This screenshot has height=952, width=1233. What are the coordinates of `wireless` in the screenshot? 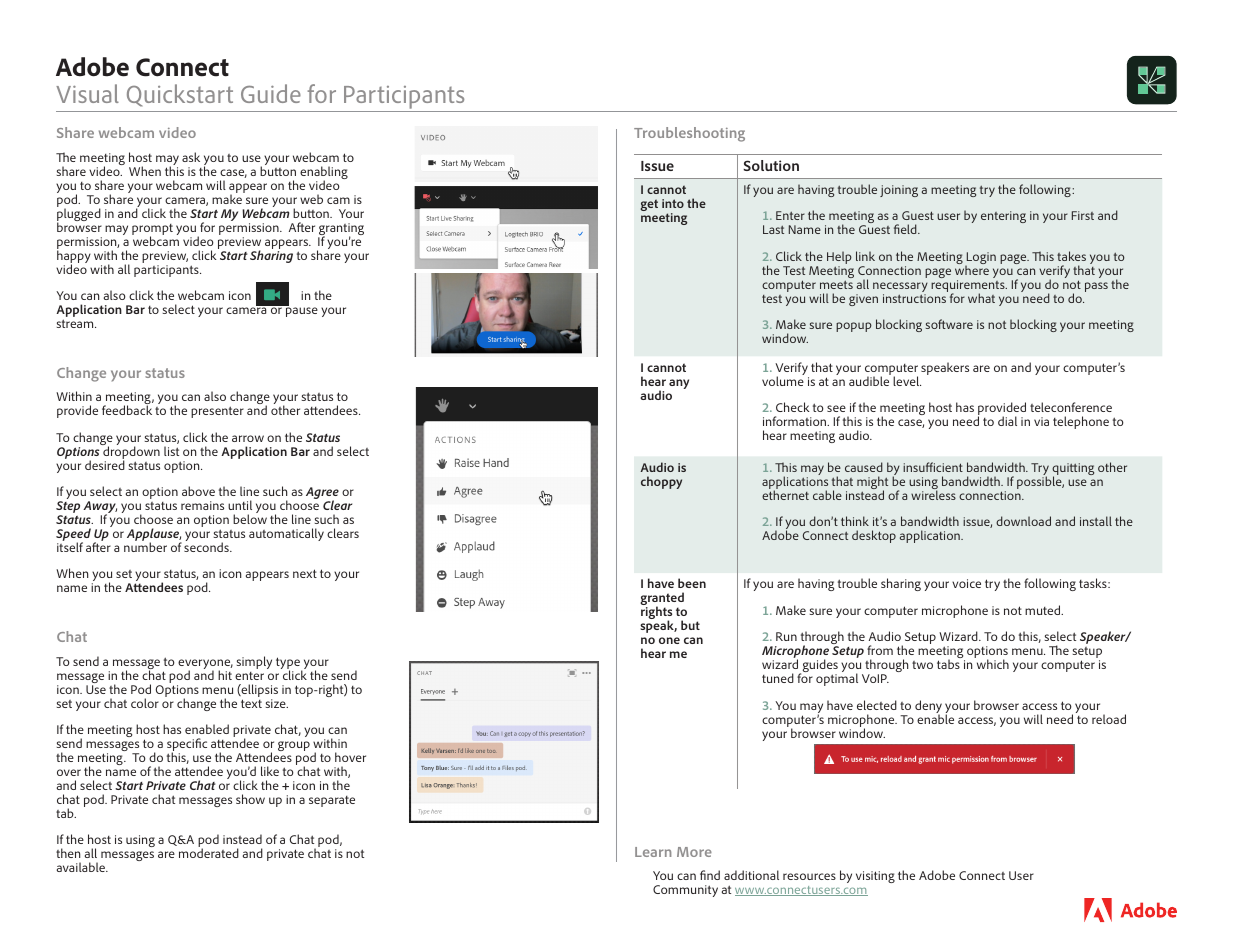 It's located at (933, 494).
